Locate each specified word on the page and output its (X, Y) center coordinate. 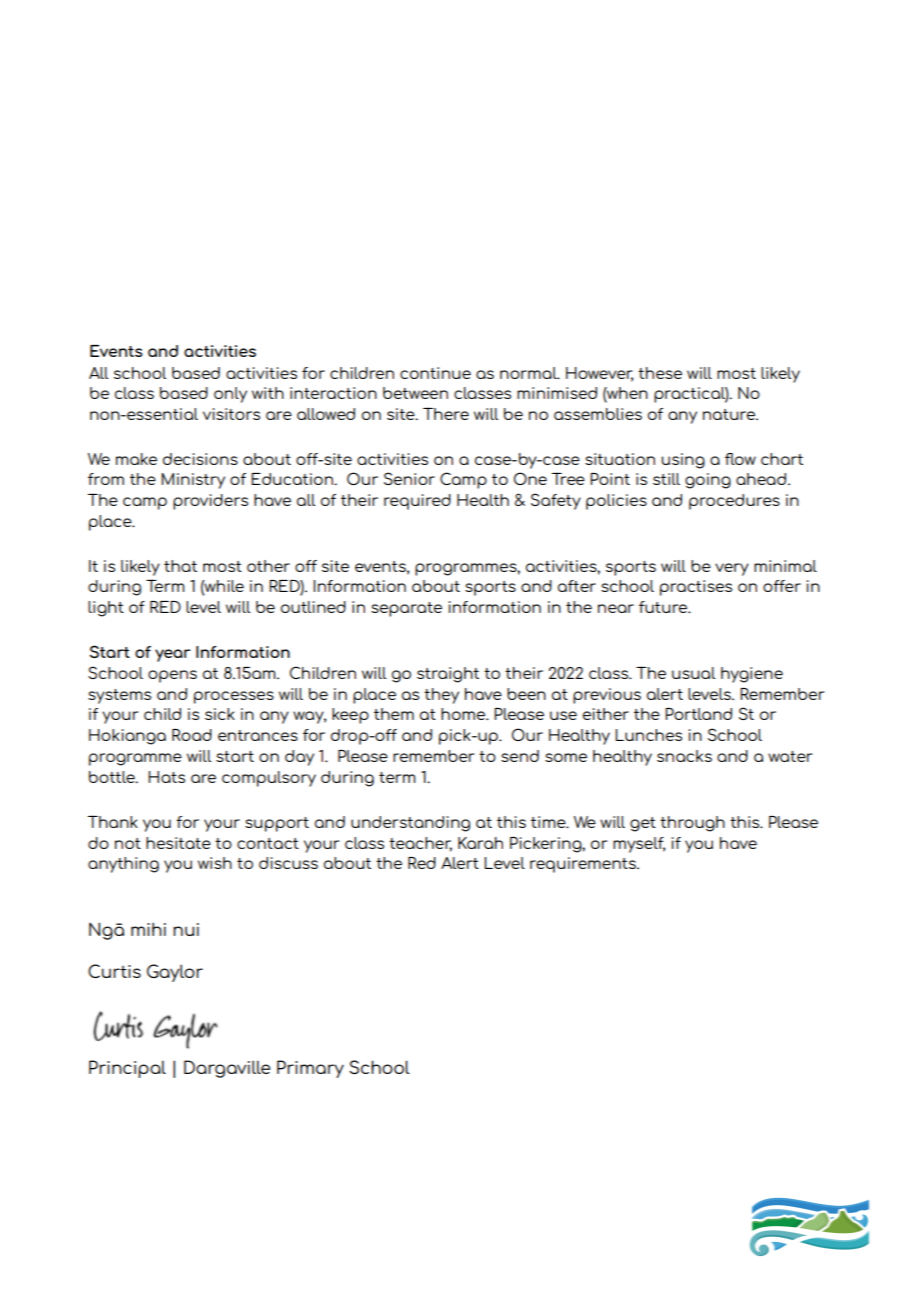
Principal (127, 1069)
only (230, 395)
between (415, 393)
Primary (310, 1069)
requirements (584, 865)
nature (730, 414)
